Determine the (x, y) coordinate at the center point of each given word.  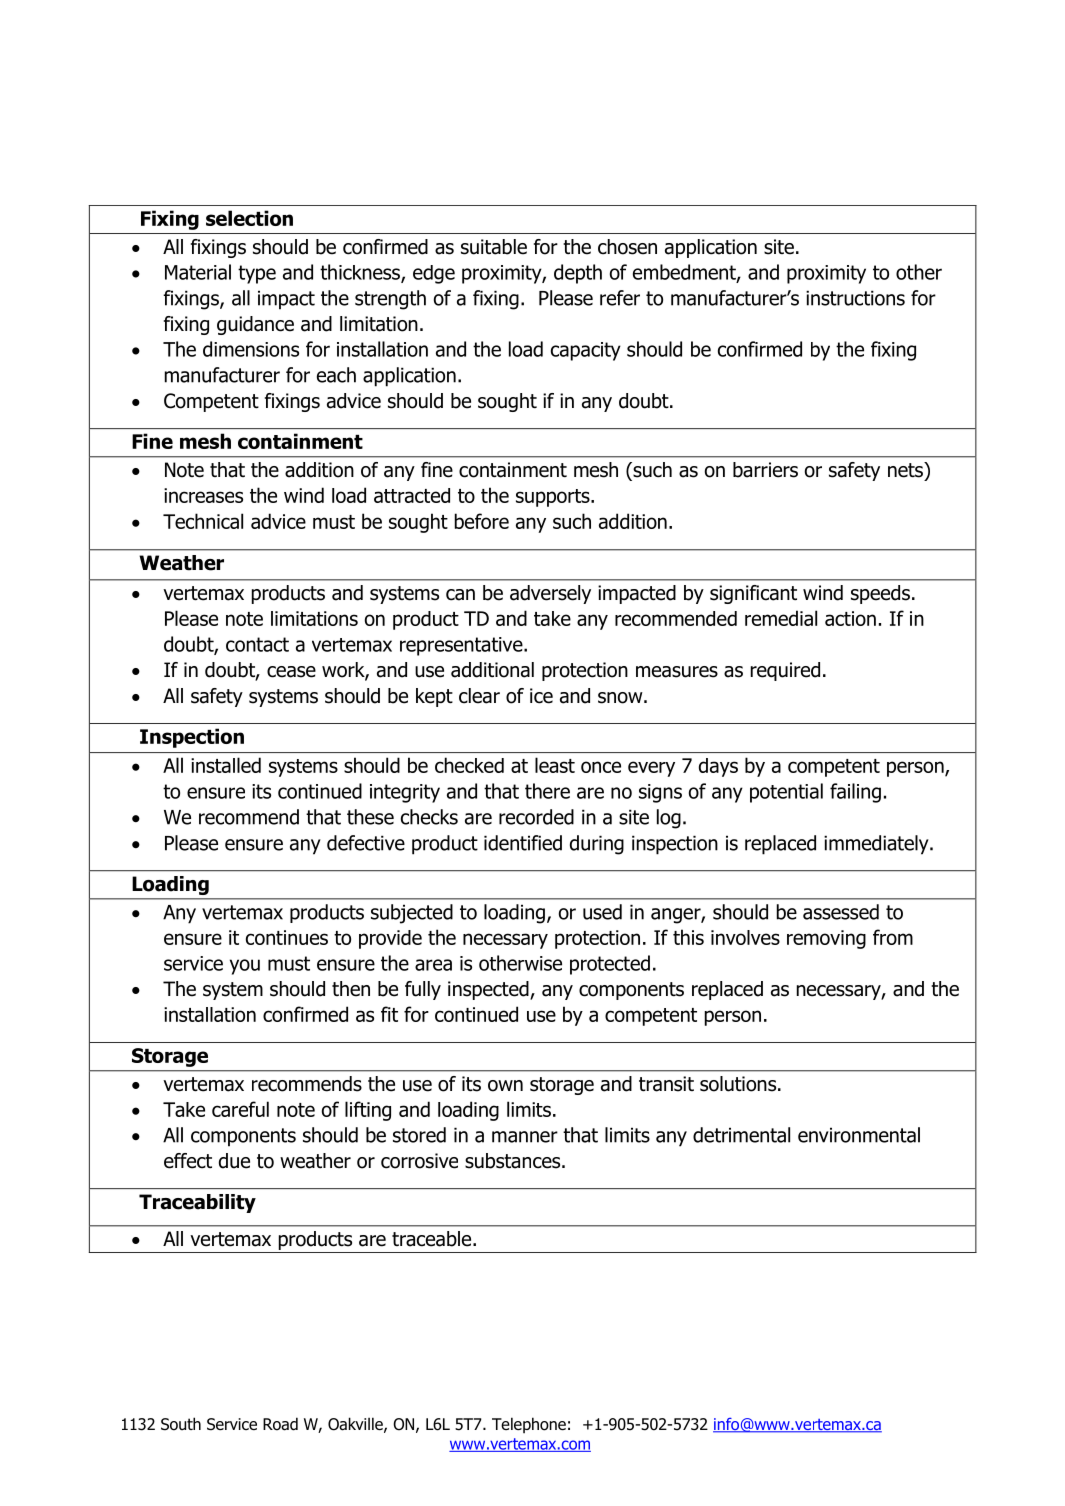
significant (753, 594)
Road (280, 1424)
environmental (859, 1135)
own (505, 1086)
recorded (536, 817)
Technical (203, 521)
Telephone (529, 1425)
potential (786, 793)
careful (240, 1109)
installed (226, 765)
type (257, 274)
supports (554, 498)
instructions (855, 298)
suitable (494, 247)
